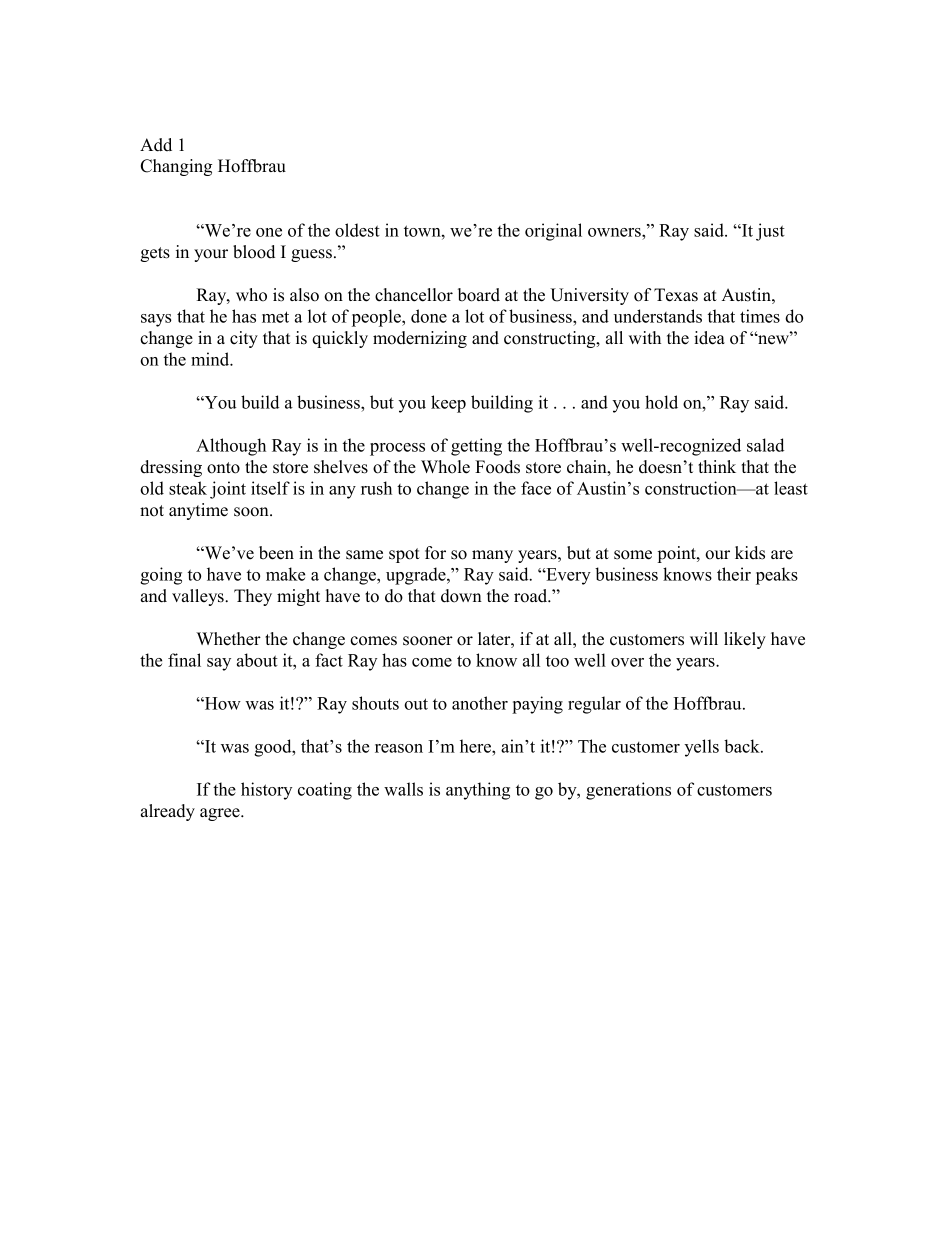 The height and width of the screenshot is (1233, 952). Describe the element at coordinates (461, 596) in the screenshot. I see `down` at that location.
